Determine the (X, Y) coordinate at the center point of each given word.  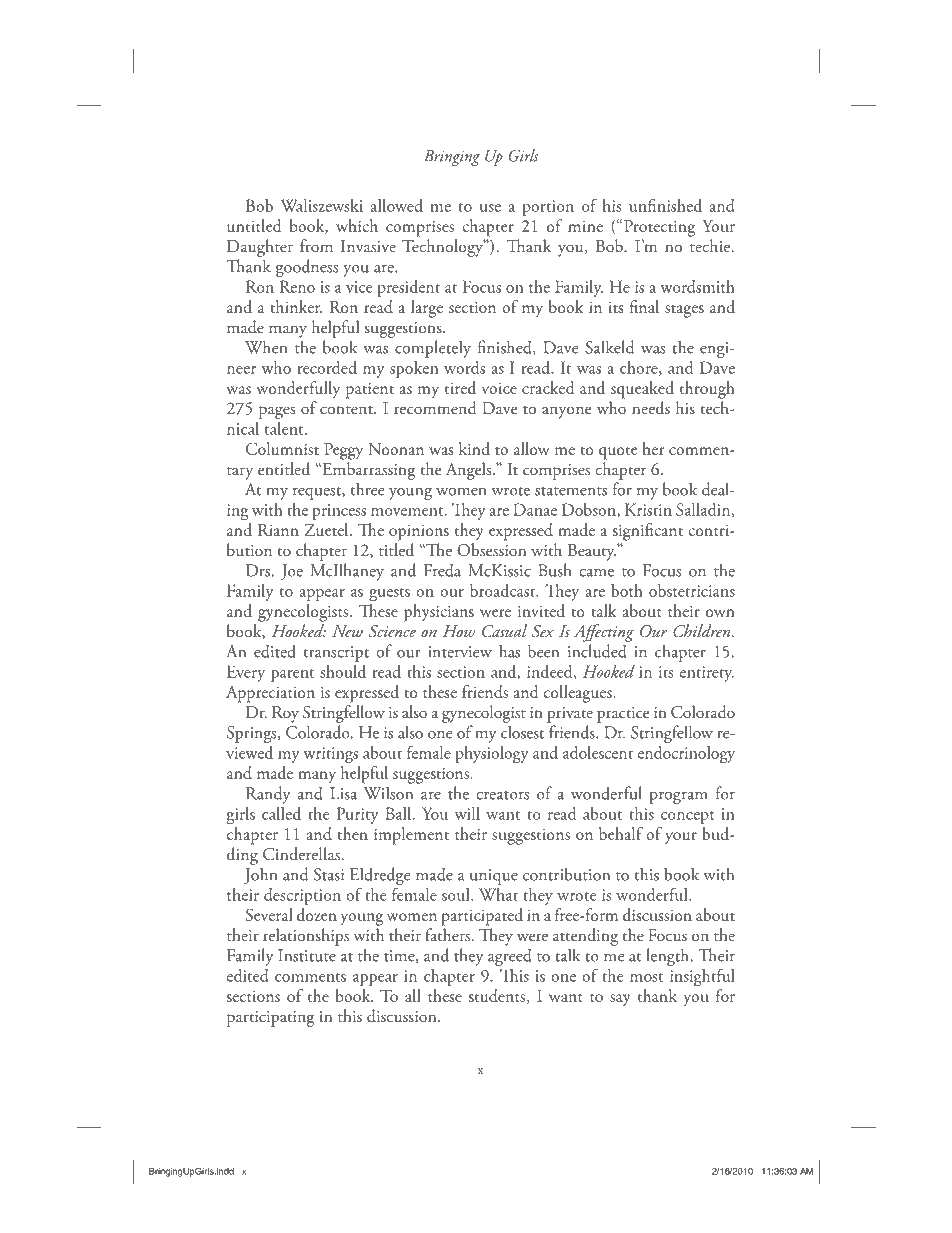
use (490, 208)
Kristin (648, 509)
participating (270, 1019)
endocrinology (686, 755)
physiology (492, 755)
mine (585, 226)
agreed (510, 957)
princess (339, 512)
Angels (470, 471)
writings (330, 755)
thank (657, 995)
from (316, 245)
